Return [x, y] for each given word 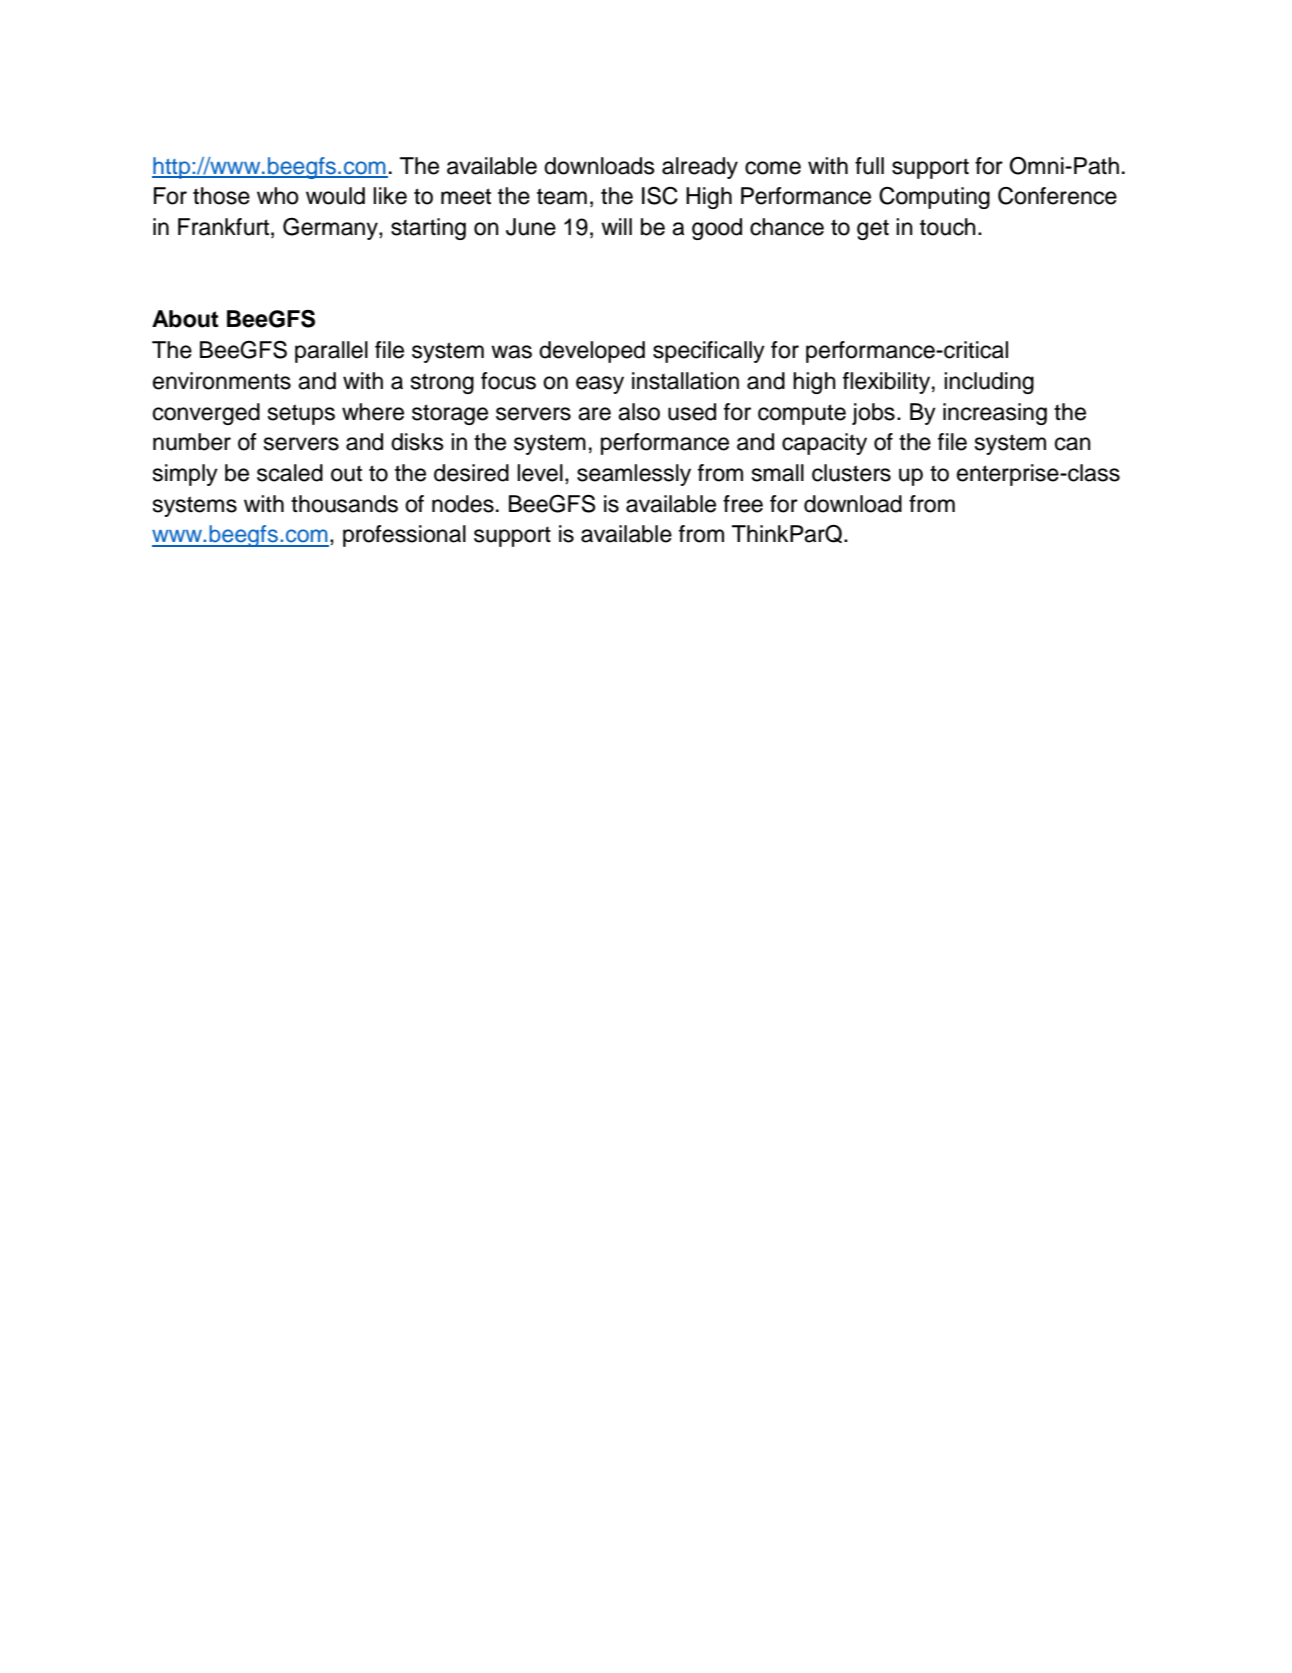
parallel [331, 352]
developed [592, 352]
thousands [344, 504]
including [989, 383]
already [700, 168]
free [743, 504]
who [278, 196]
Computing [934, 198]
